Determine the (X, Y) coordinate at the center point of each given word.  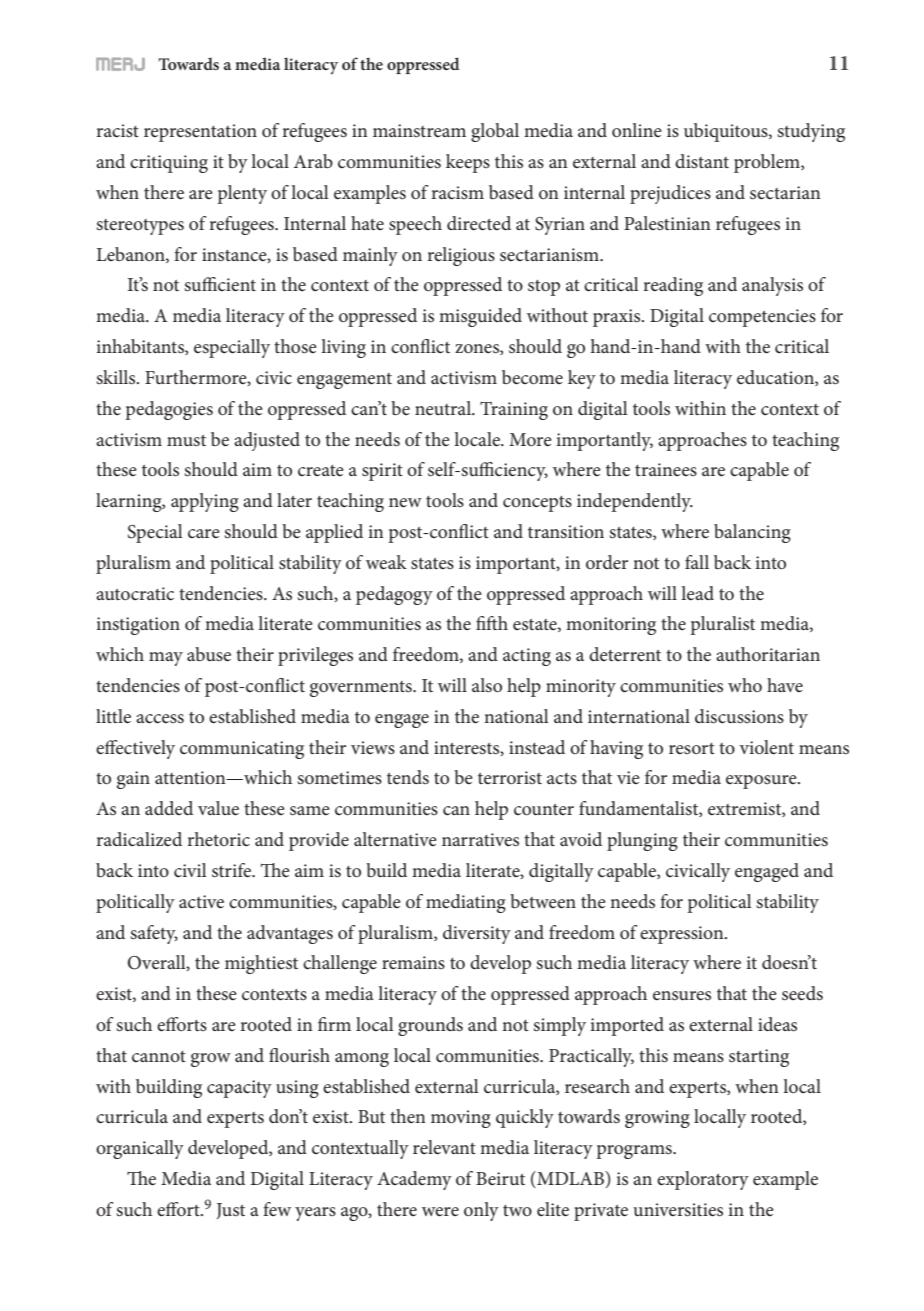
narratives (480, 840)
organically (140, 1149)
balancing (752, 533)
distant (702, 161)
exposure (762, 782)
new (405, 503)
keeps (468, 163)
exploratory (703, 1180)
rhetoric (218, 839)
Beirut (500, 1178)
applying (205, 502)
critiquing (169, 164)
